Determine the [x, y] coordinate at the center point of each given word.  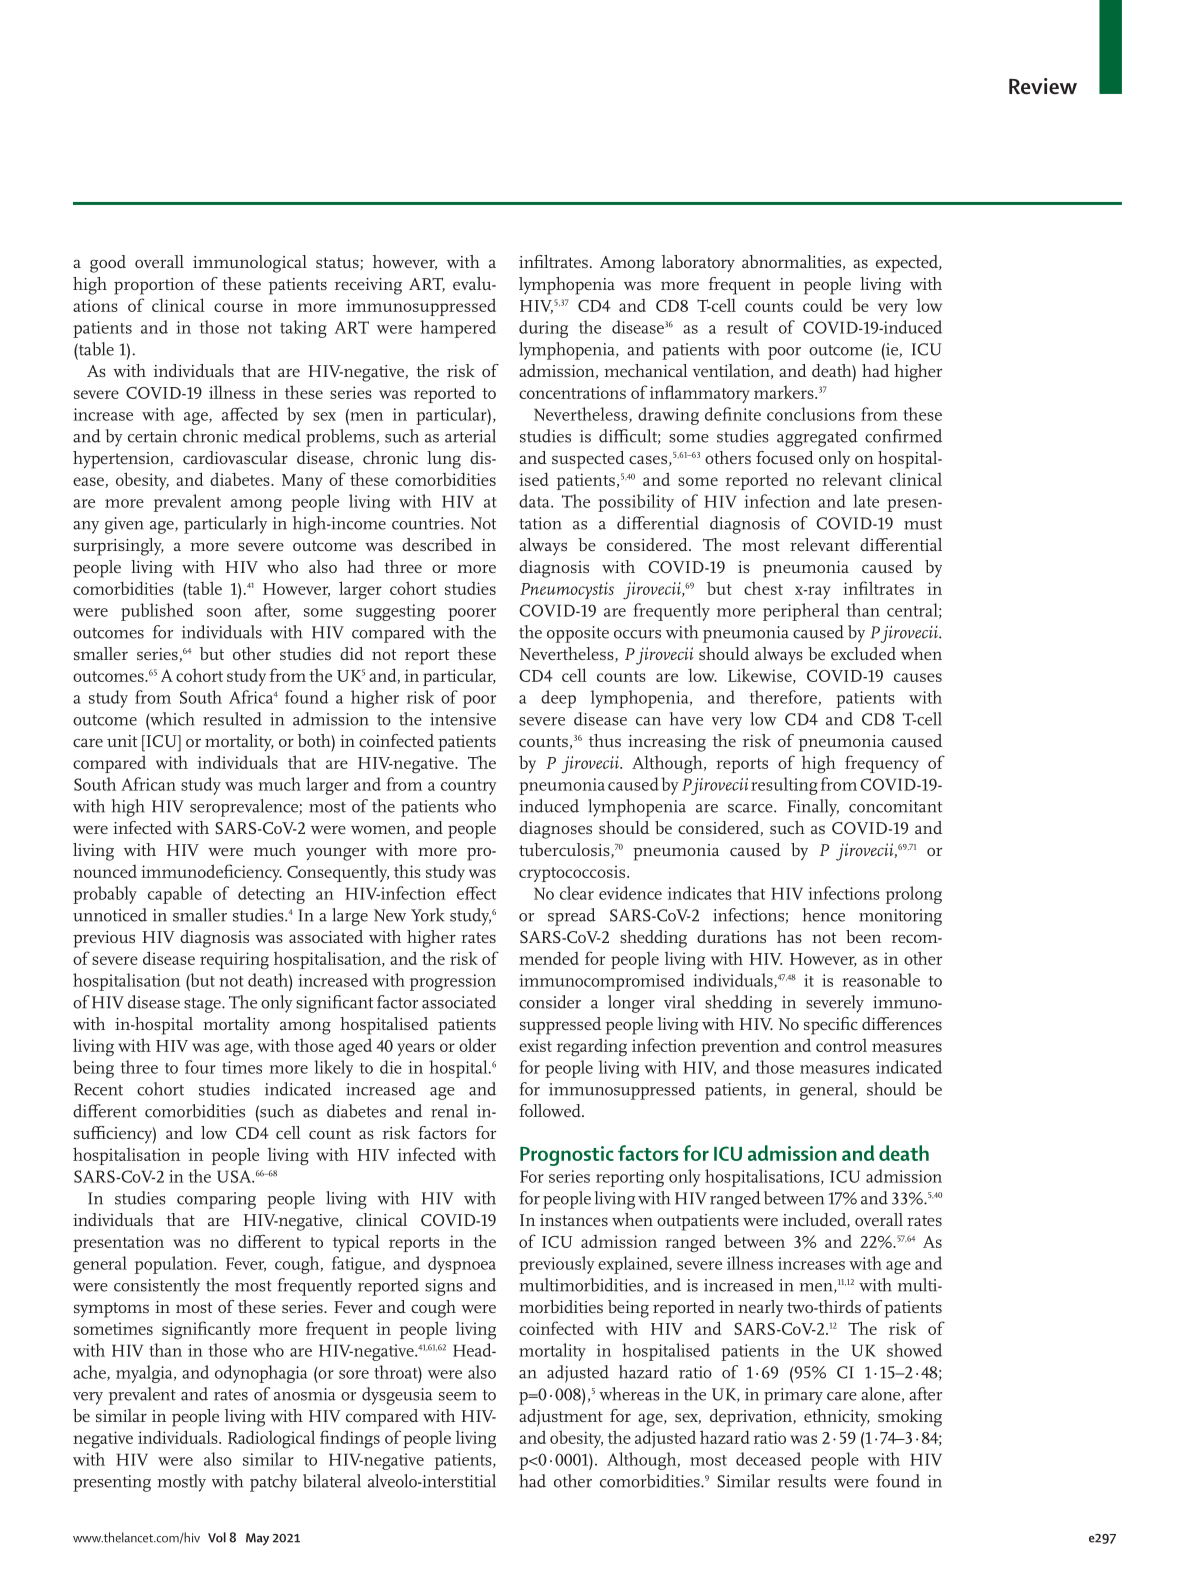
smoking [910, 1418]
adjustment [561, 1418]
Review [1043, 86]
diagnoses [555, 830]
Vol [217, 1537]
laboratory [698, 264]
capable [175, 895]
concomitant [895, 806]
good [108, 264]
